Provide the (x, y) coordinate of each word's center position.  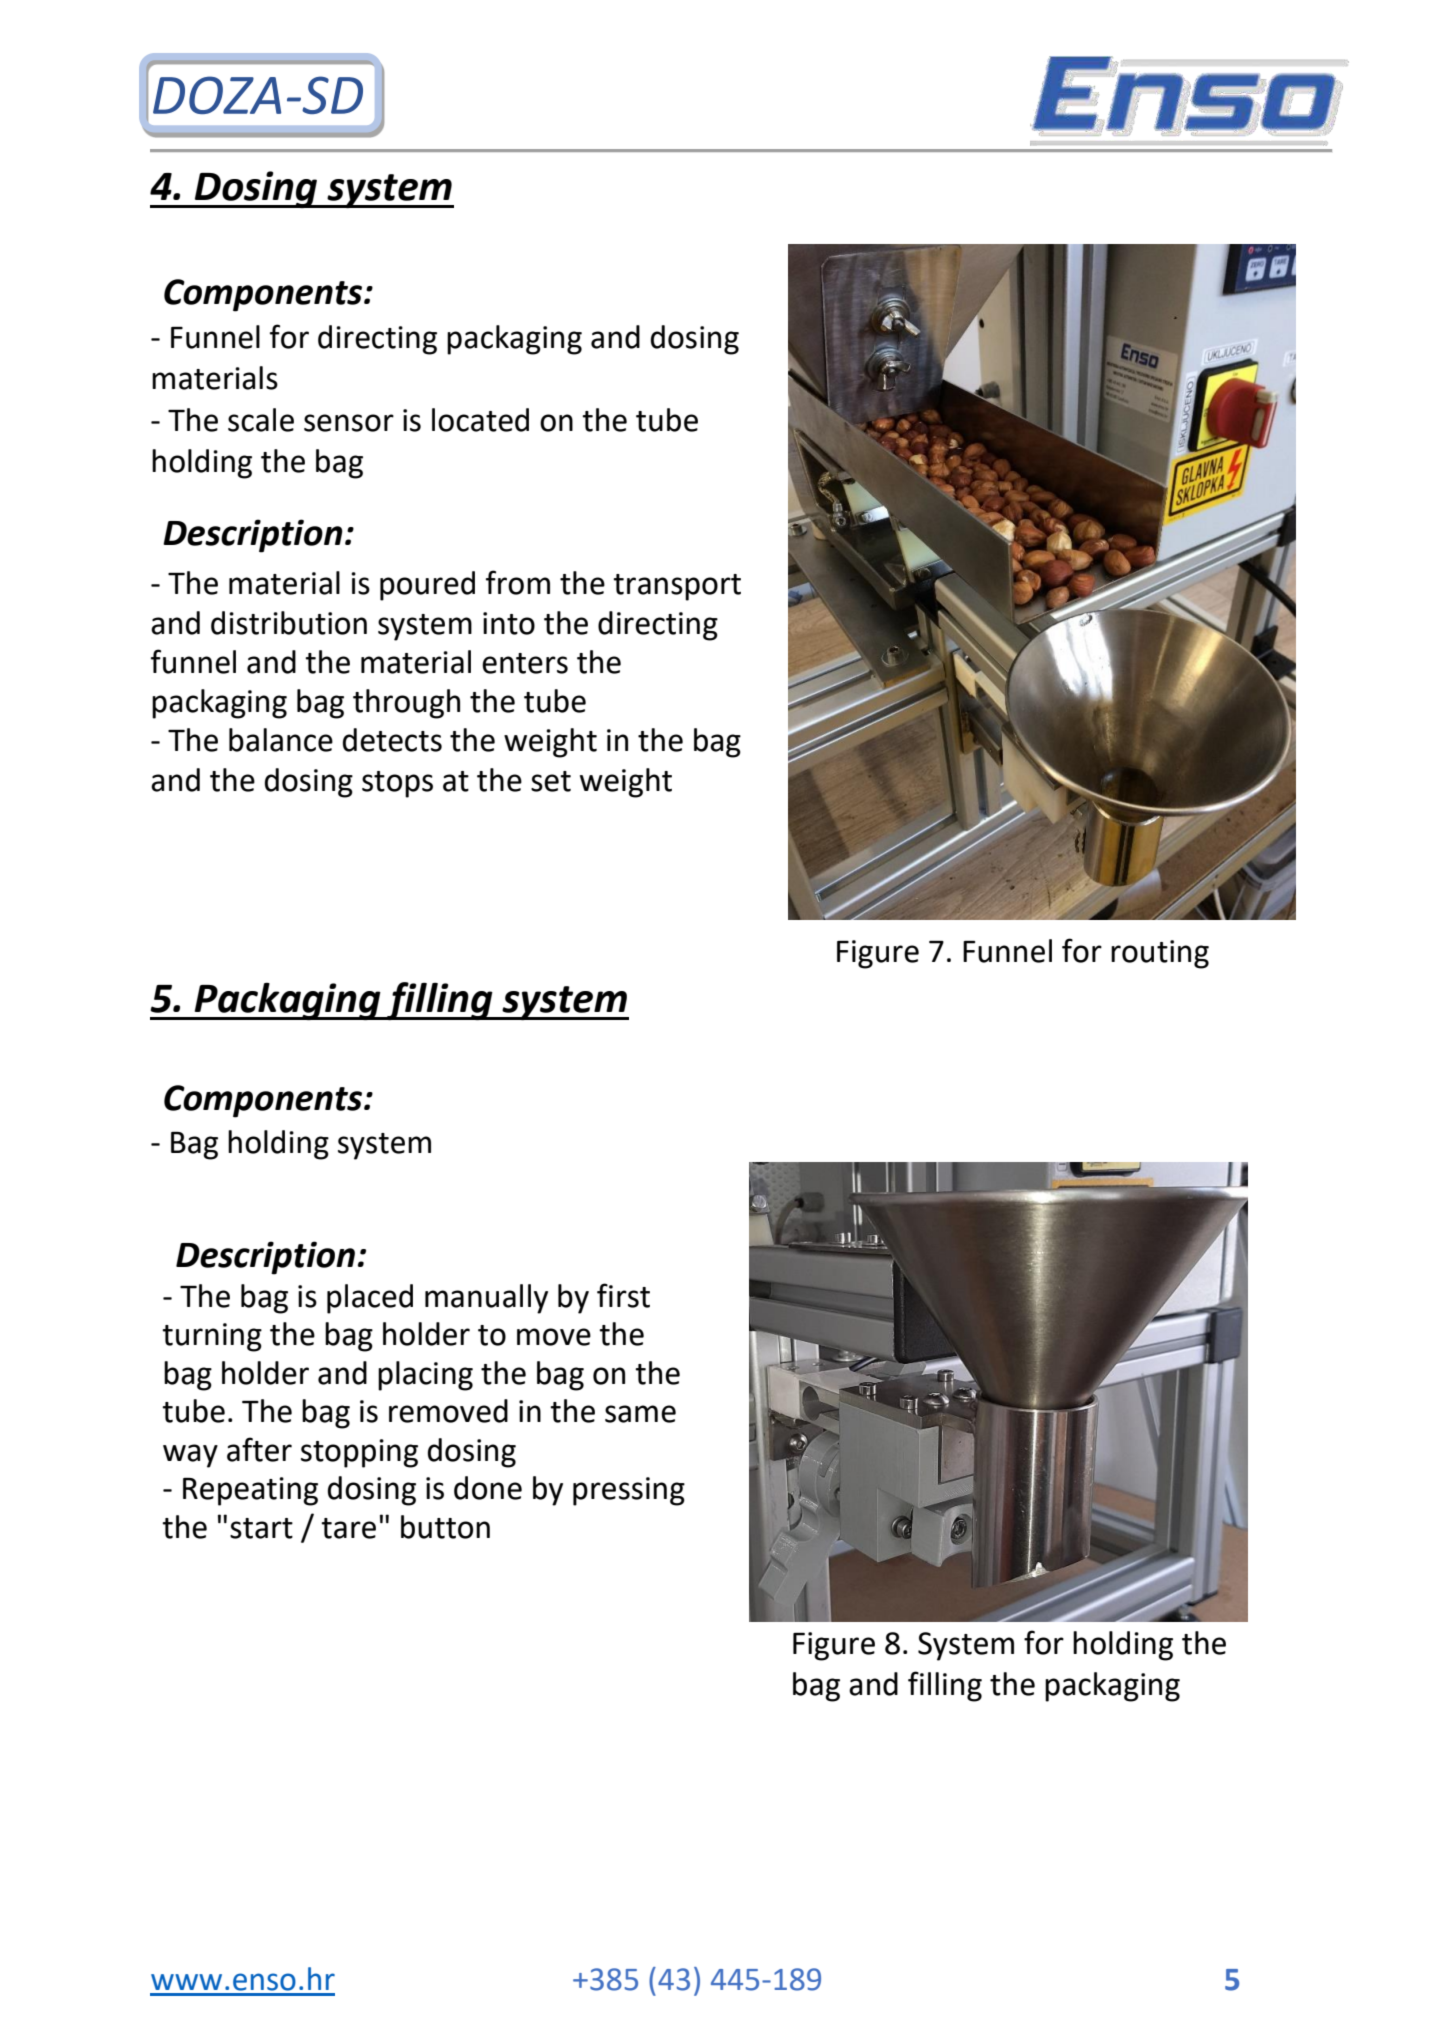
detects (392, 740)
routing (1160, 954)
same (640, 1414)
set (551, 781)
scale (261, 420)
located (480, 420)
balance (281, 740)
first (623, 1295)
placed (370, 1299)
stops (397, 784)
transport (677, 587)
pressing (629, 1491)
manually (486, 1299)
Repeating (250, 1491)
